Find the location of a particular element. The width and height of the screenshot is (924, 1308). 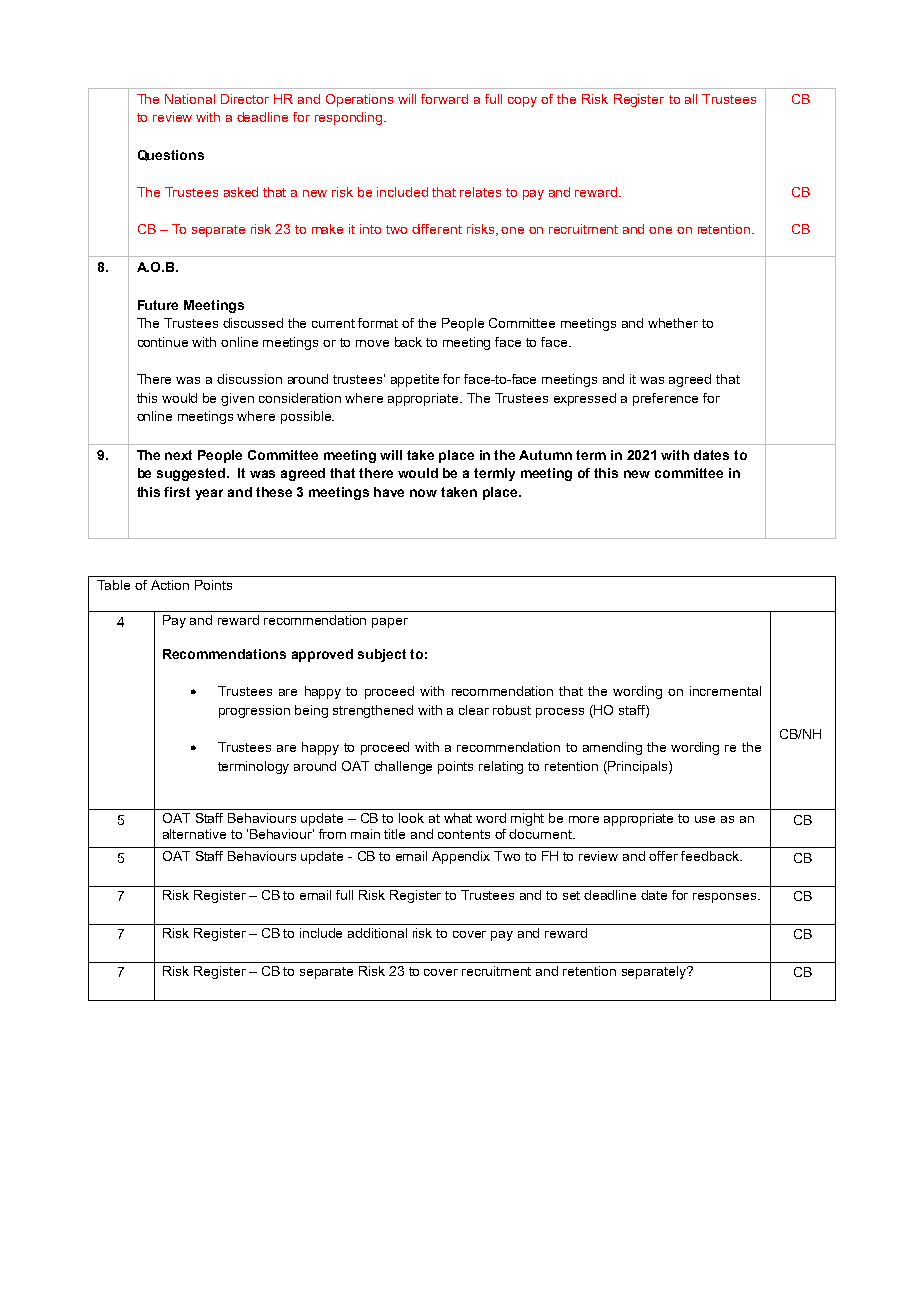

National is located at coordinates (190, 99).
